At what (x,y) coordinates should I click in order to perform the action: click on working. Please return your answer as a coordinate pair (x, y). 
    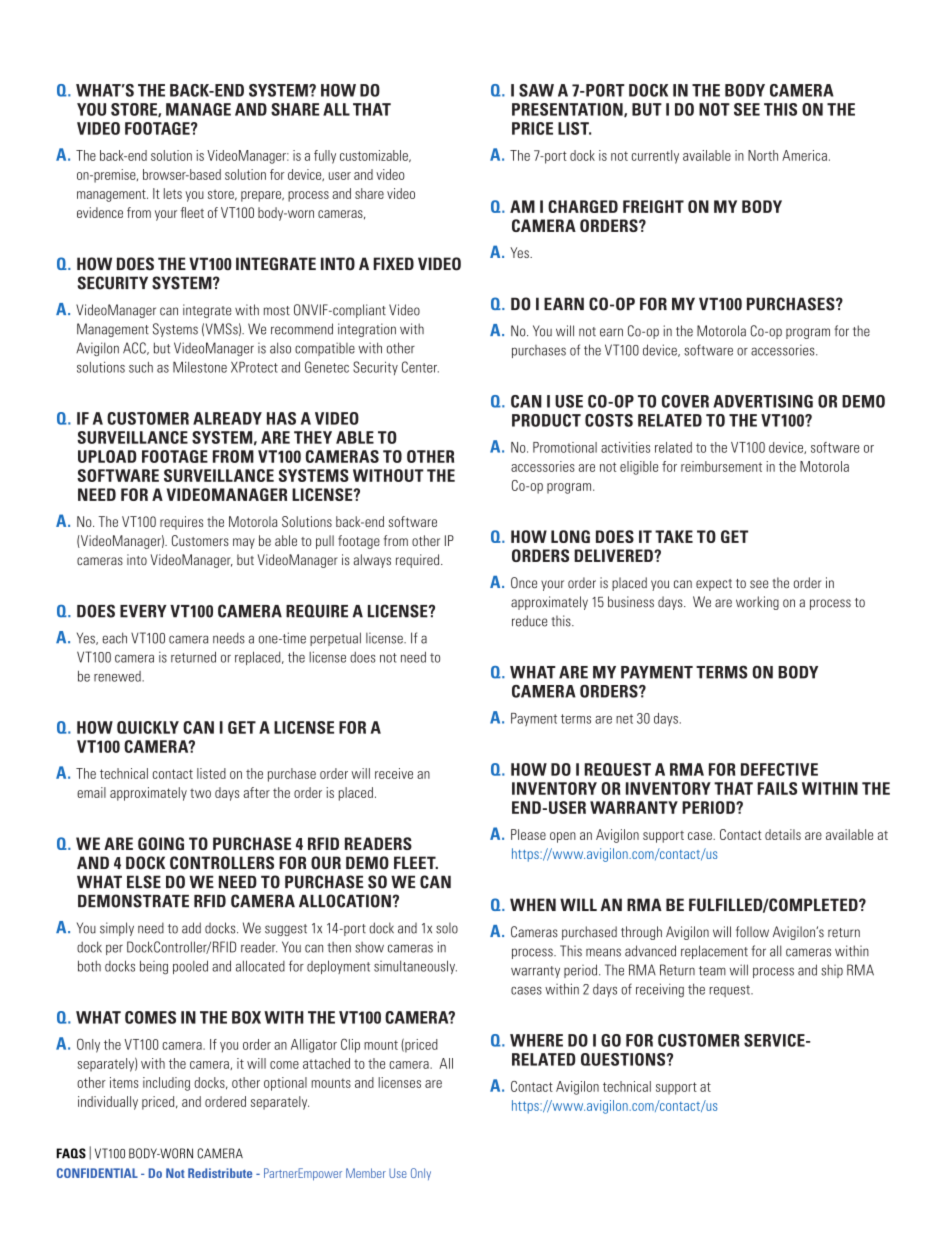
    Looking at the image, I should click on (757, 603).
